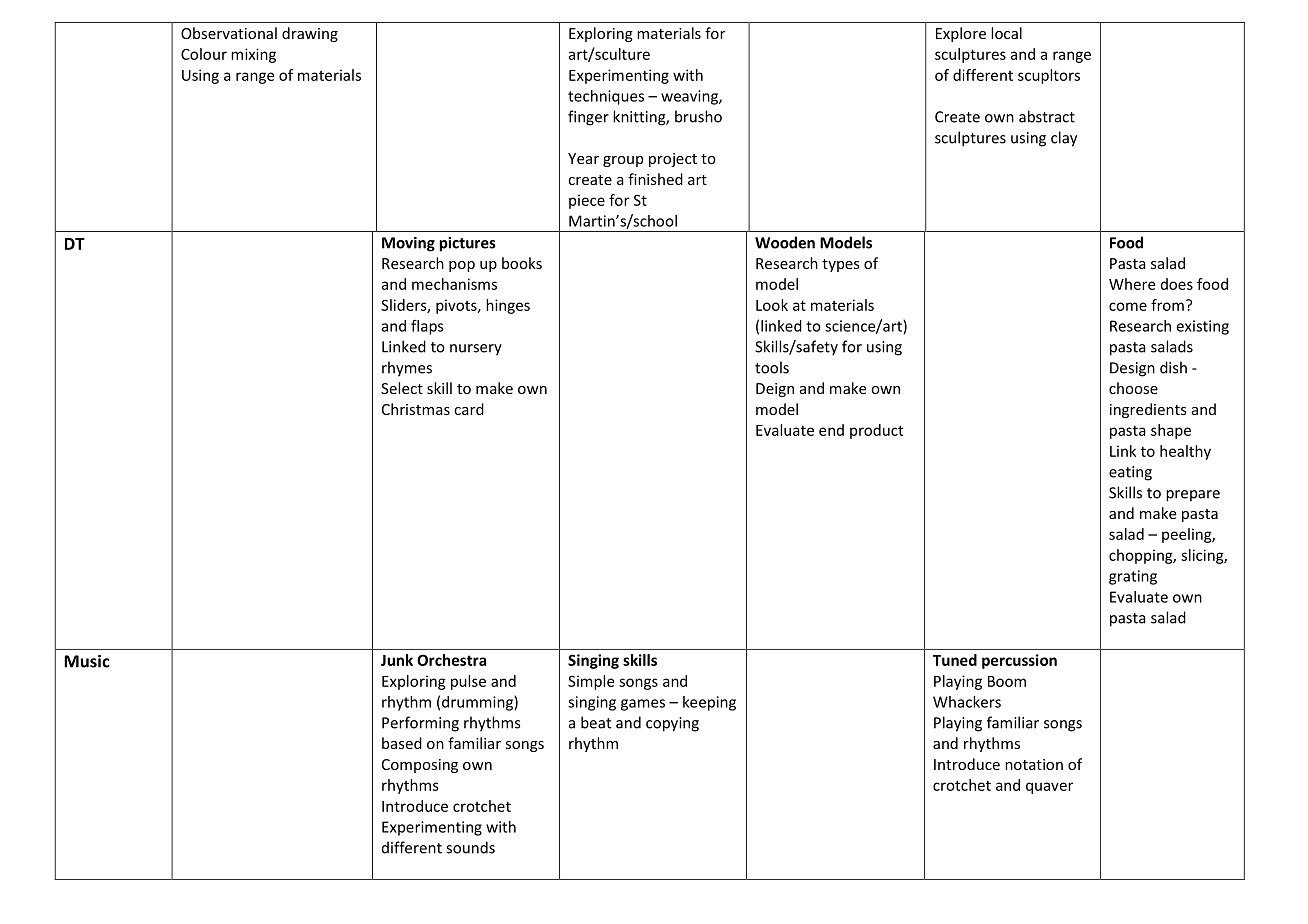  I want to click on percussion, so click(1019, 661).
